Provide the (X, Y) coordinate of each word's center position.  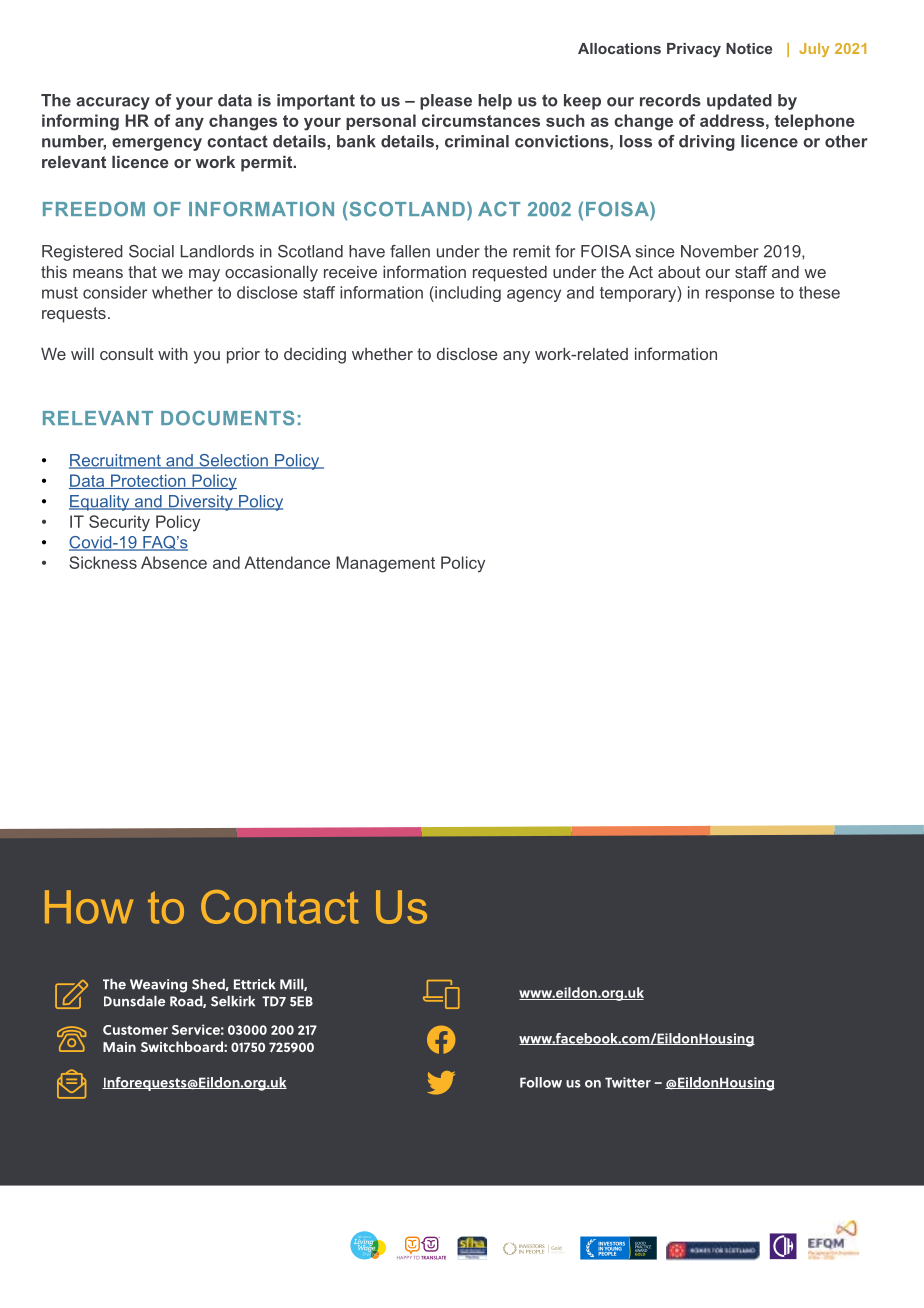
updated (739, 102)
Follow (541, 1082)
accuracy (113, 103)
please (446, 102)
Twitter (628, 1082)
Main (119, 1047)
